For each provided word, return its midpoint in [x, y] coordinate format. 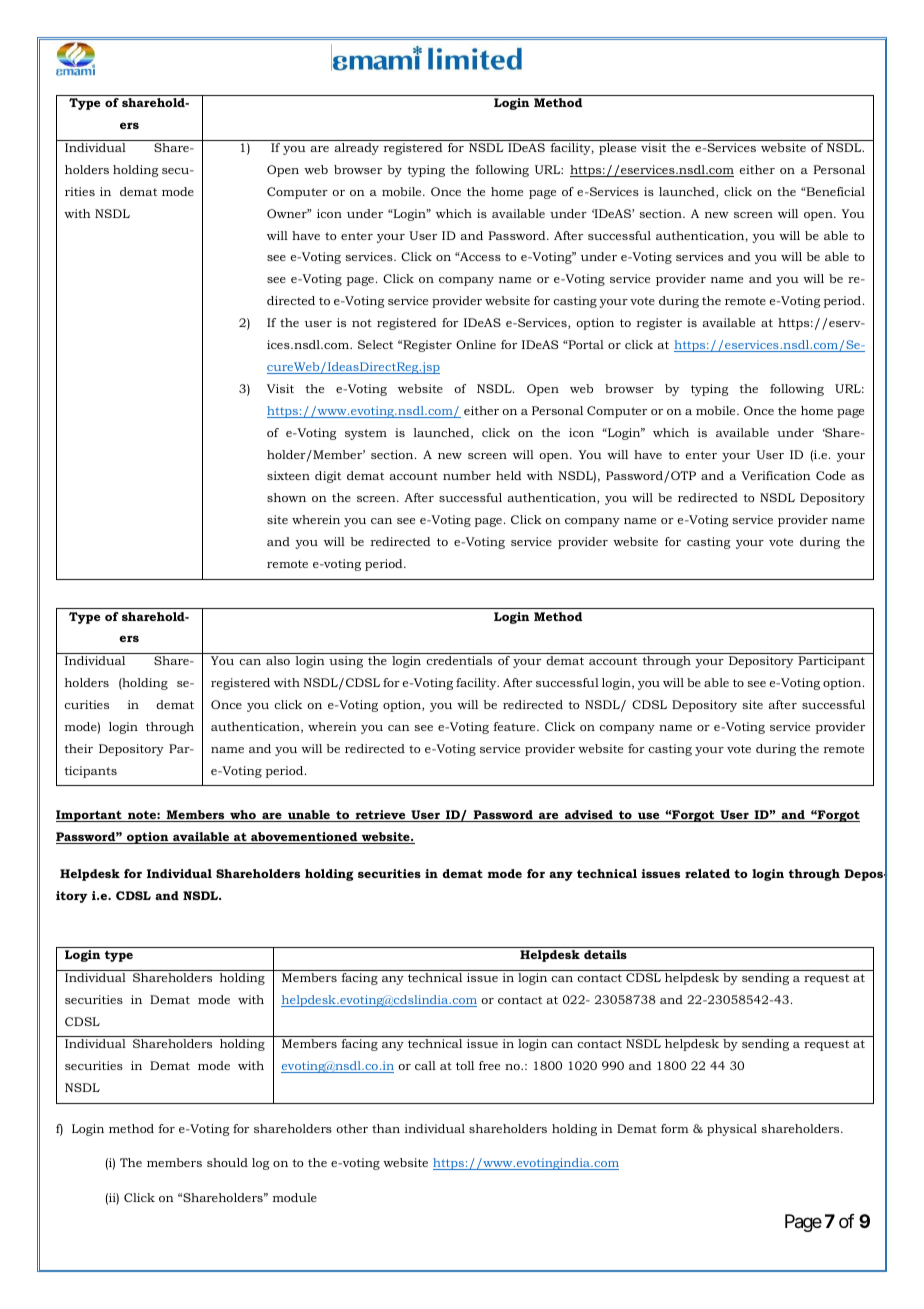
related [707, 873]
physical [732, 1130]
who [243, 816]
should [227, 1162]
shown [286, 497]
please [617, 149]
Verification [776, 475]
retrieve [380, 816]
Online [476, 344]
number [467, 475]
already [356, 149]
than [386, 1128]
